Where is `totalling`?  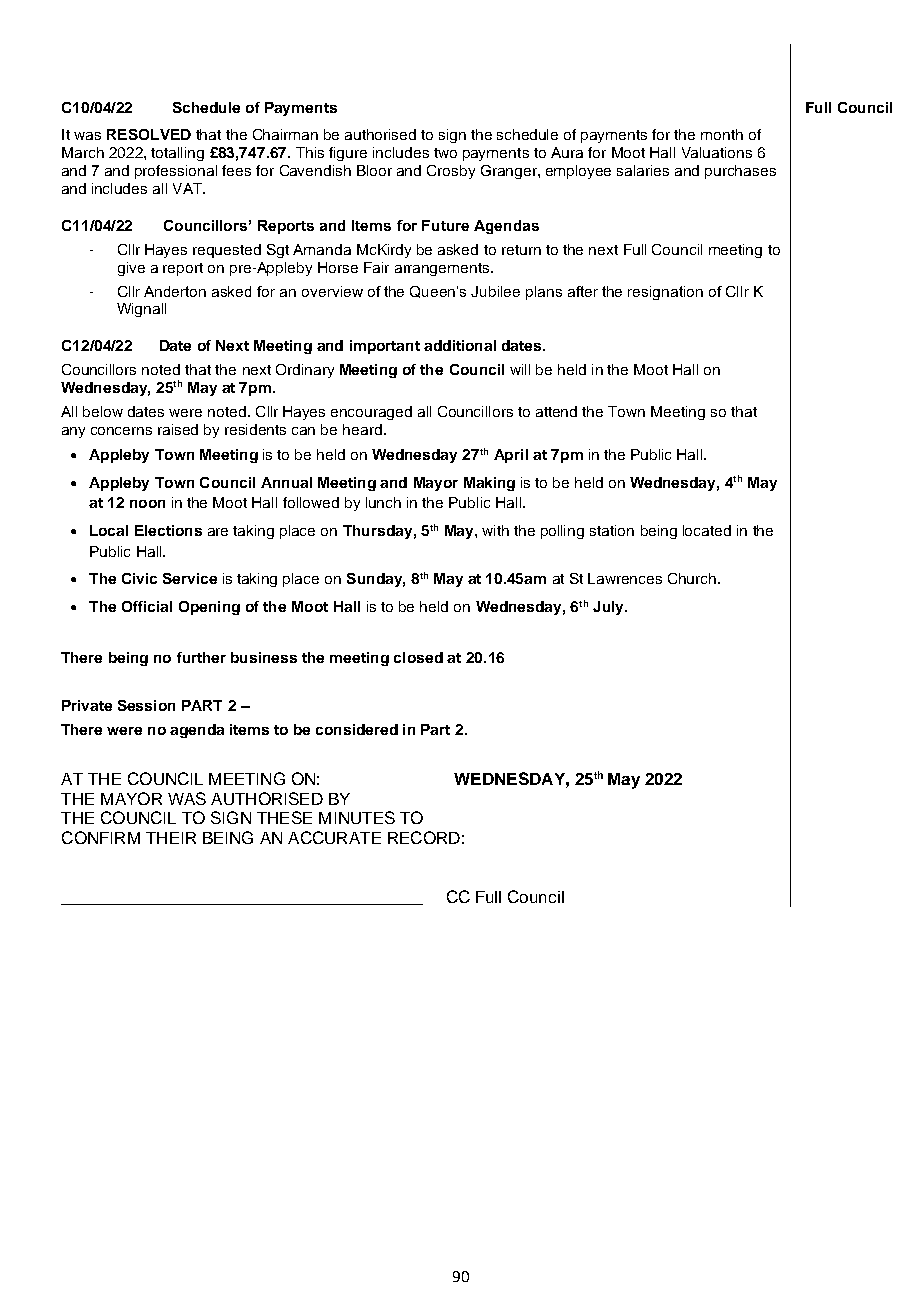 totalling is located at coordinates (177, 154).
